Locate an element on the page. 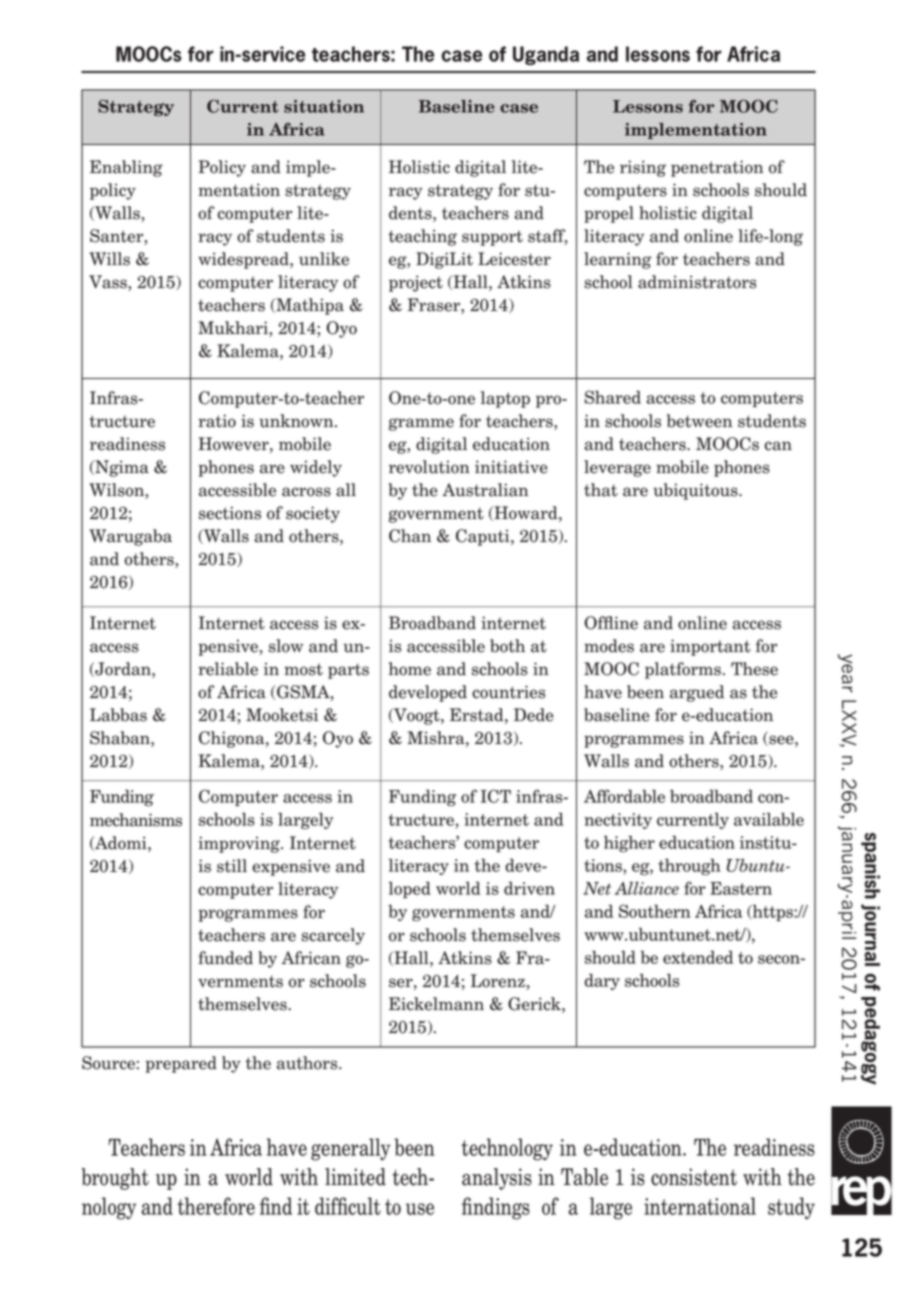 The width and height of the page is (924, 1305). therefore is located at coordinates (216, 1206).
